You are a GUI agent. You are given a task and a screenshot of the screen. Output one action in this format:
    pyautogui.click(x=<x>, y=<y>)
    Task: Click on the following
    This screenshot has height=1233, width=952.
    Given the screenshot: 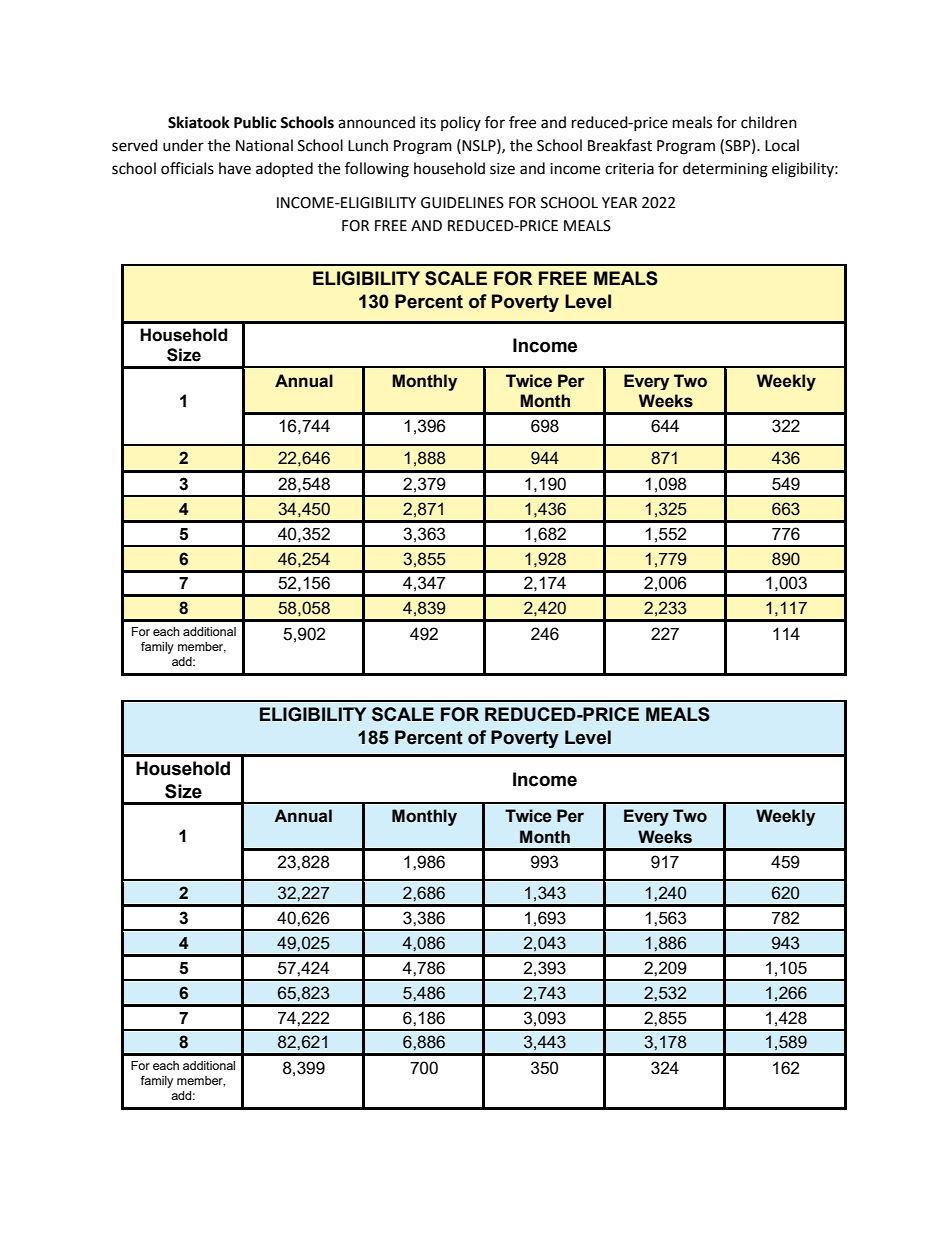 What is the action you would take?
    pyautogui.click(x=377, y=170)
